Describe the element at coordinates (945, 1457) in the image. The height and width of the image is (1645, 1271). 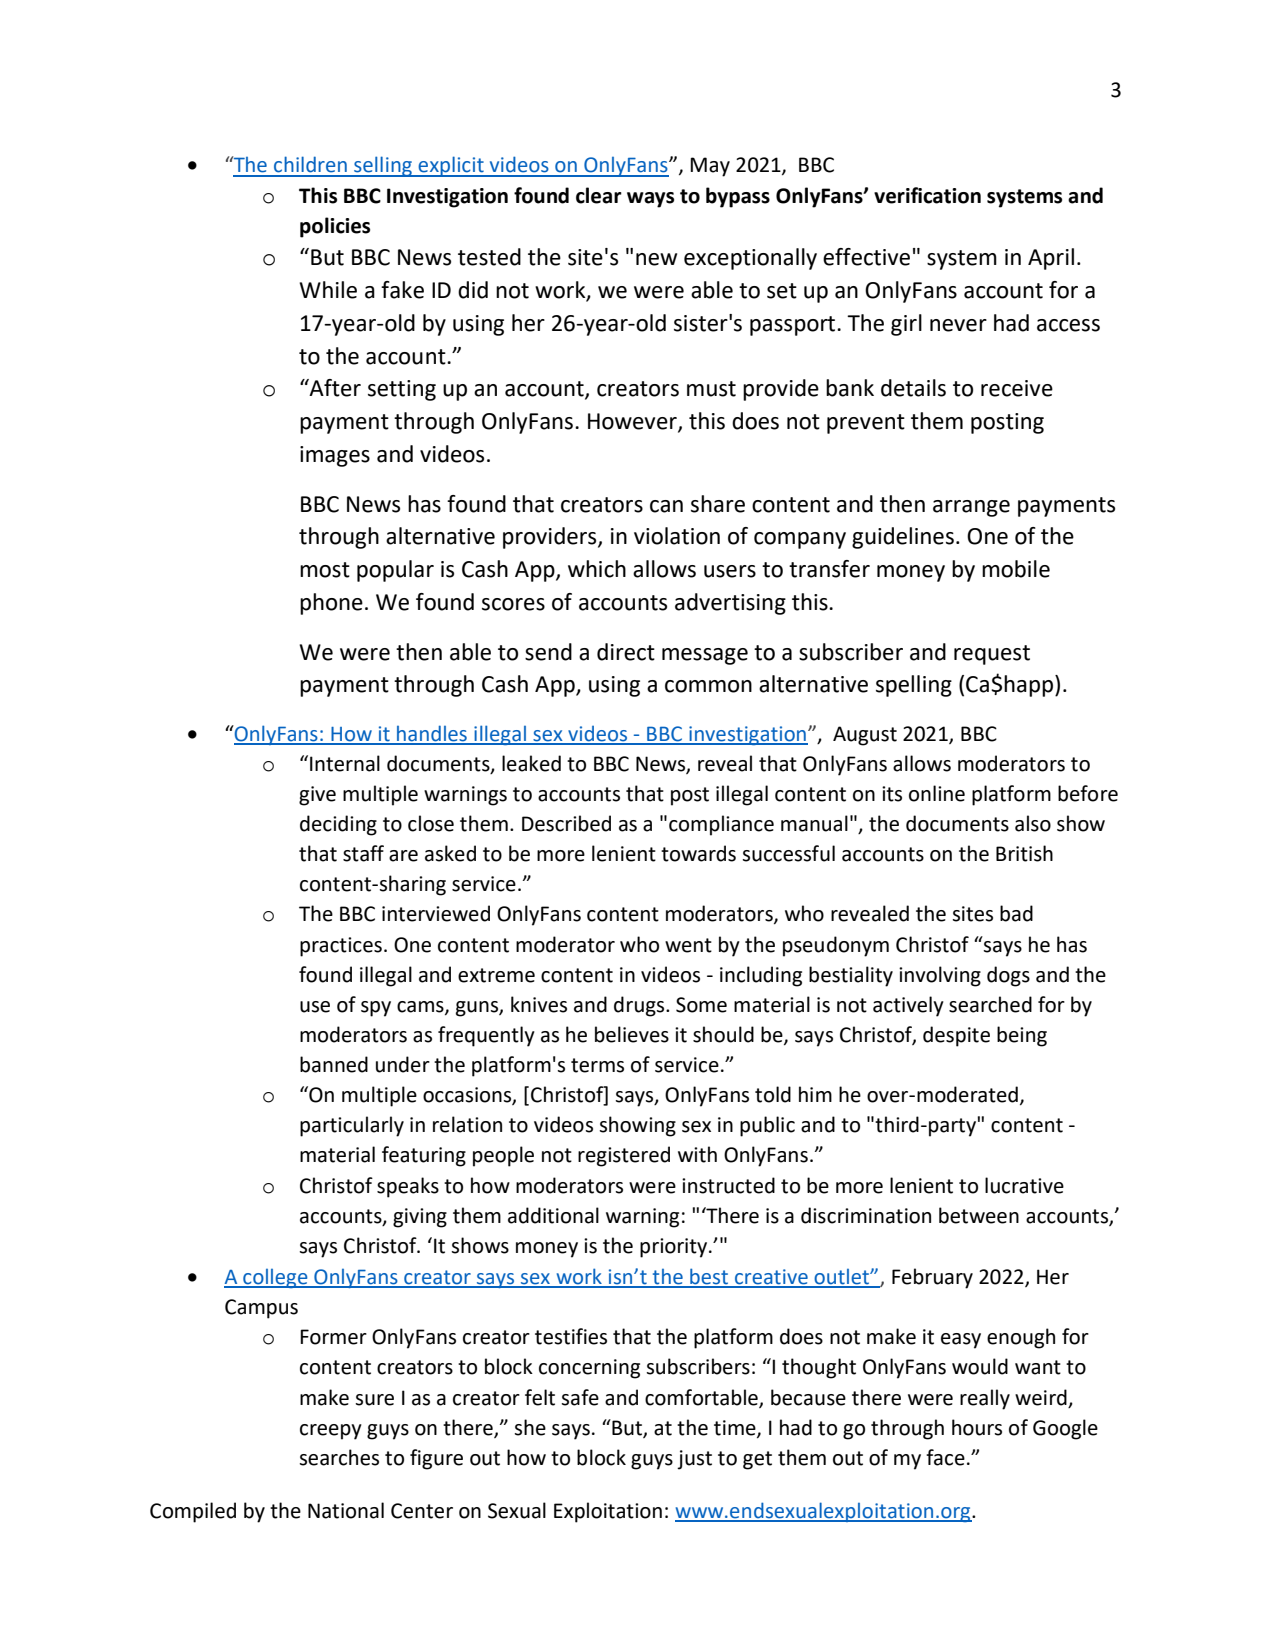
I see `face` at that location.
